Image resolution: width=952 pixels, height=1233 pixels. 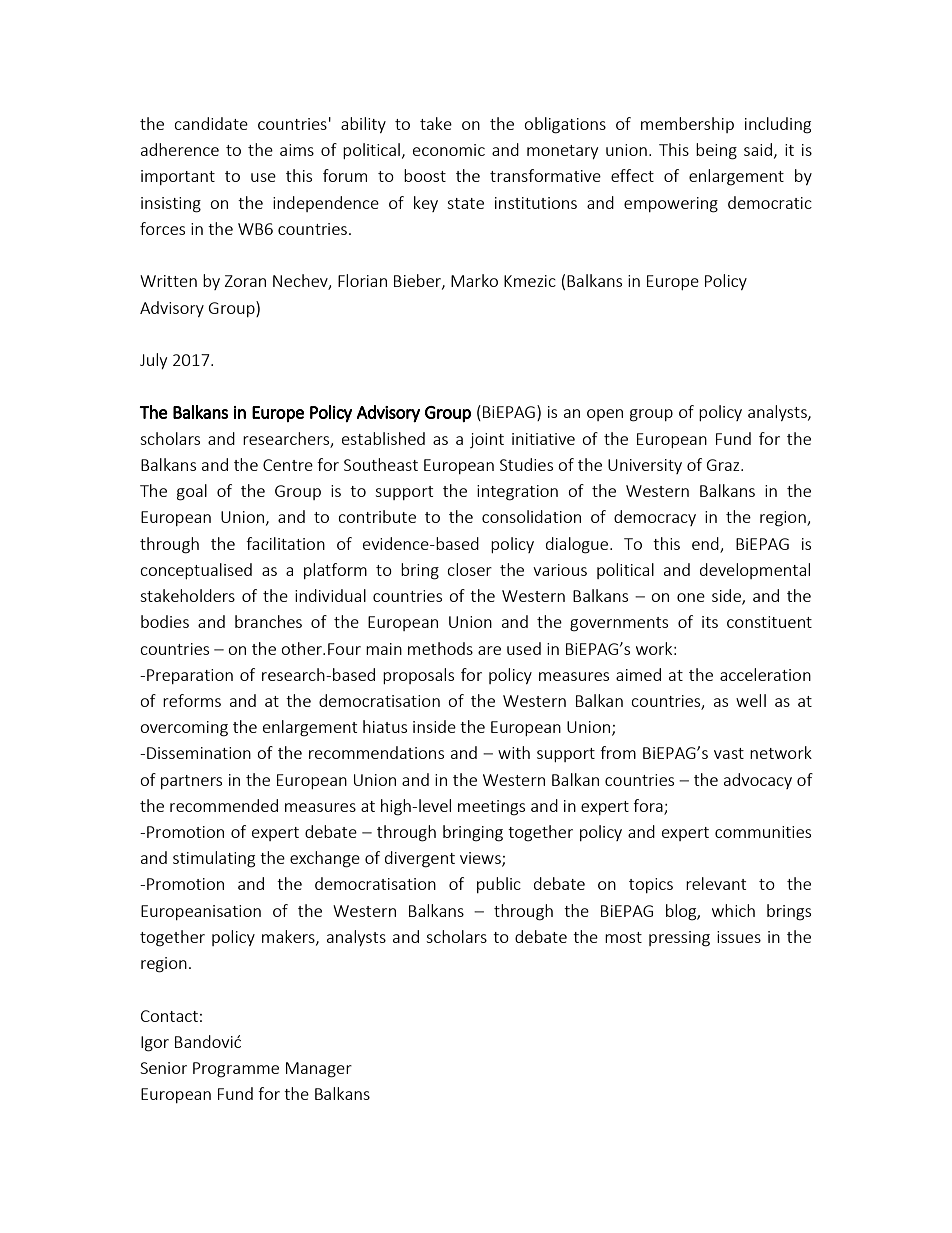 What do you see at coordinates (729, 753) in the page?
I see `vast` at bounding box center [729, 753].
